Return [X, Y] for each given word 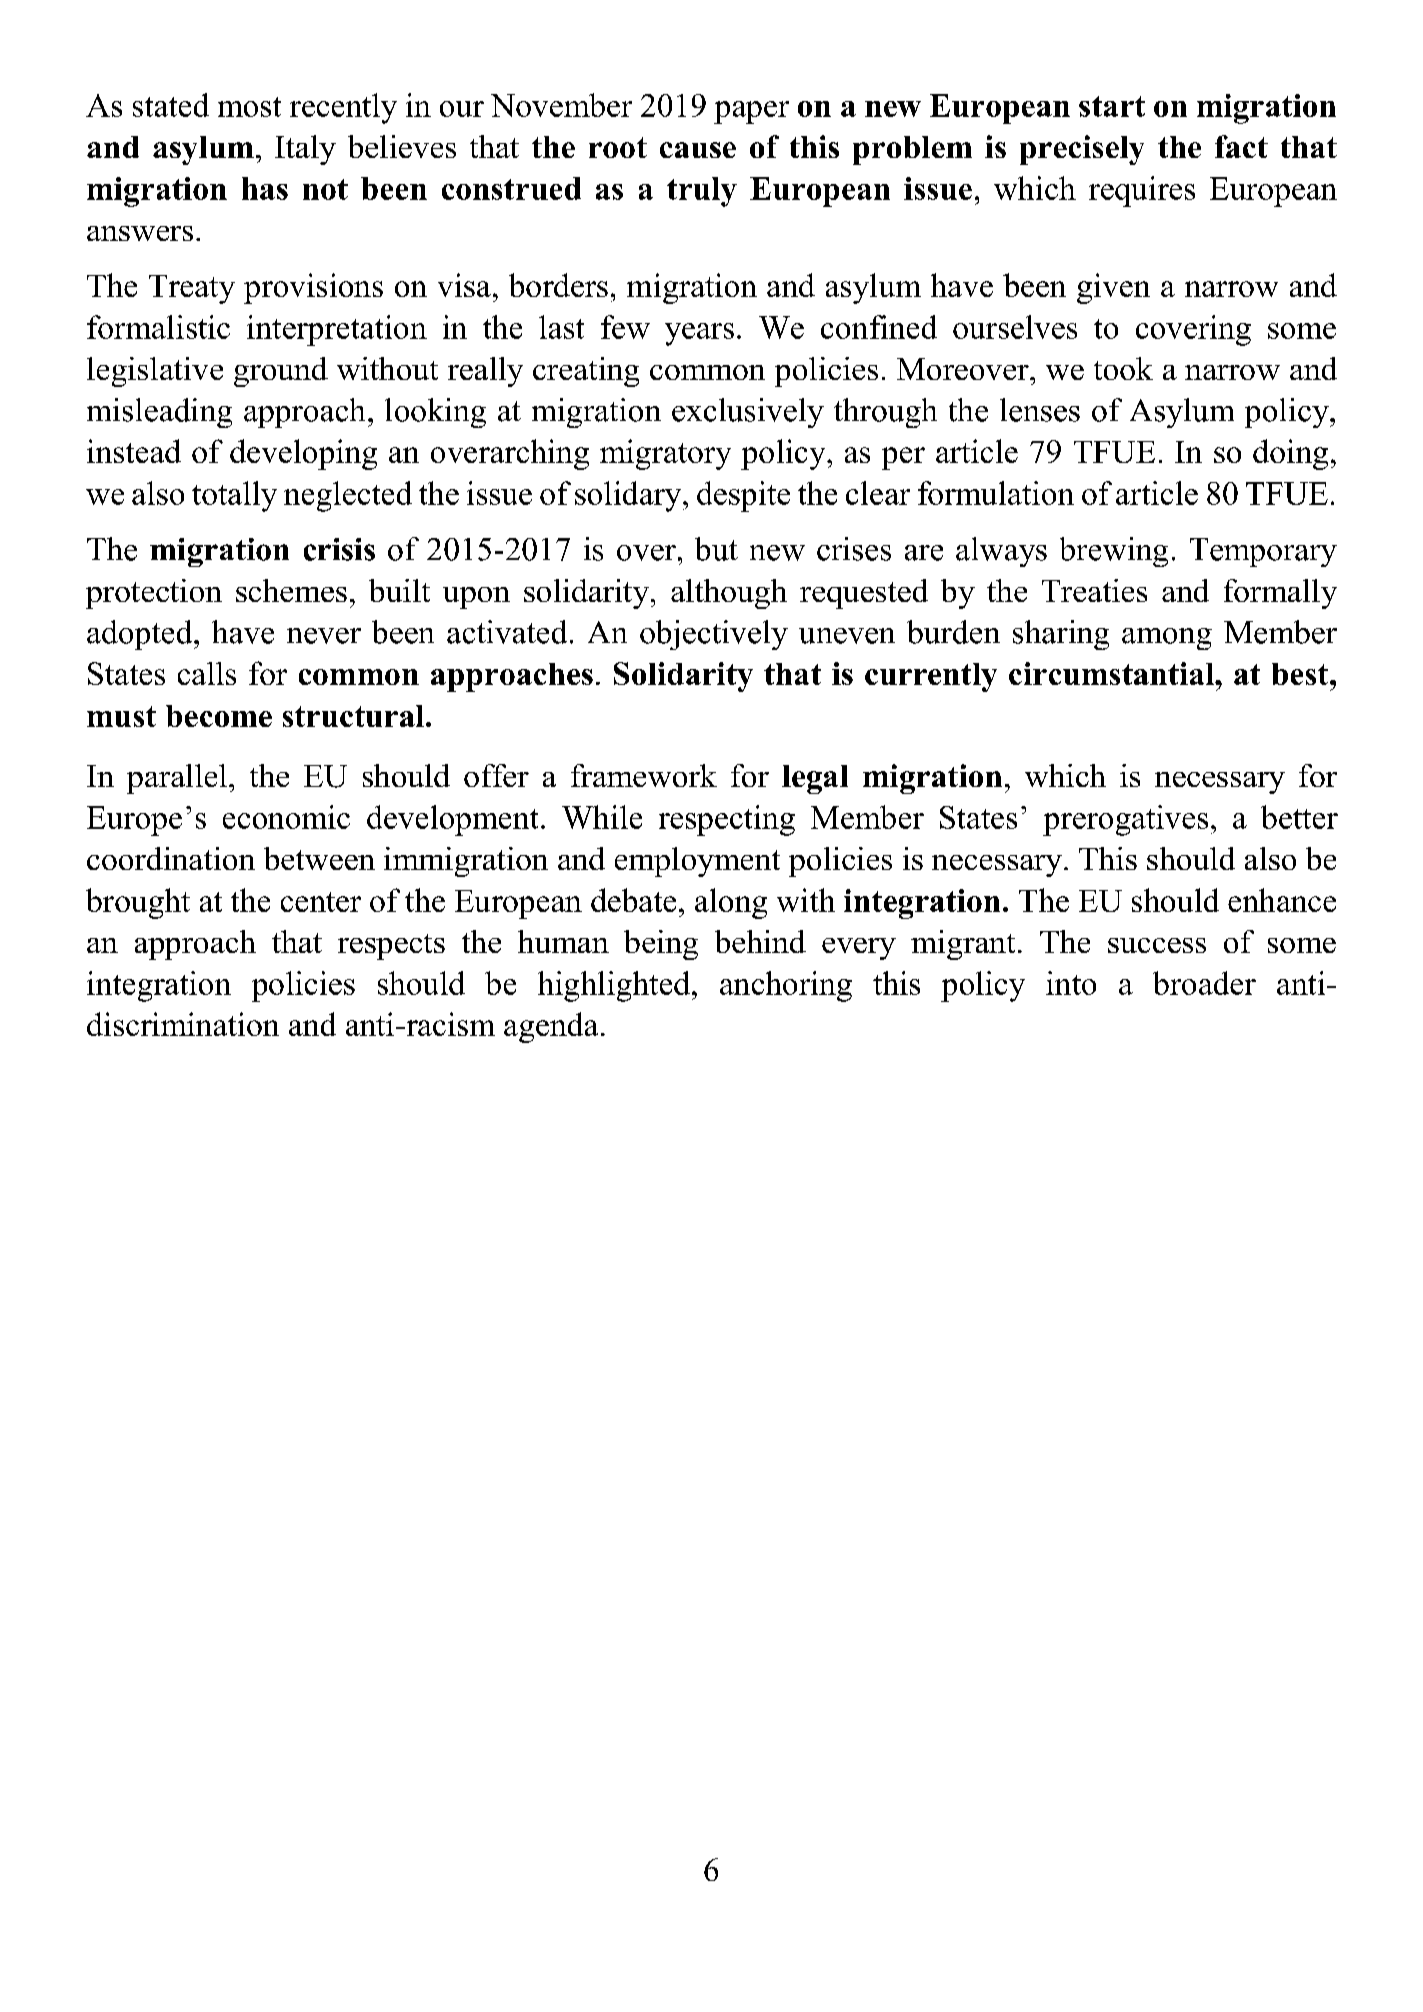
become [219, 716]
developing [303, 454]
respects [391, 947]
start [1112, 106]
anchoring [786, 986]
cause [698, 150]
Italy [305, 150]
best [1301, 674]
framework [644, 775]
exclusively [748, 413]
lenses [1040, 410]
